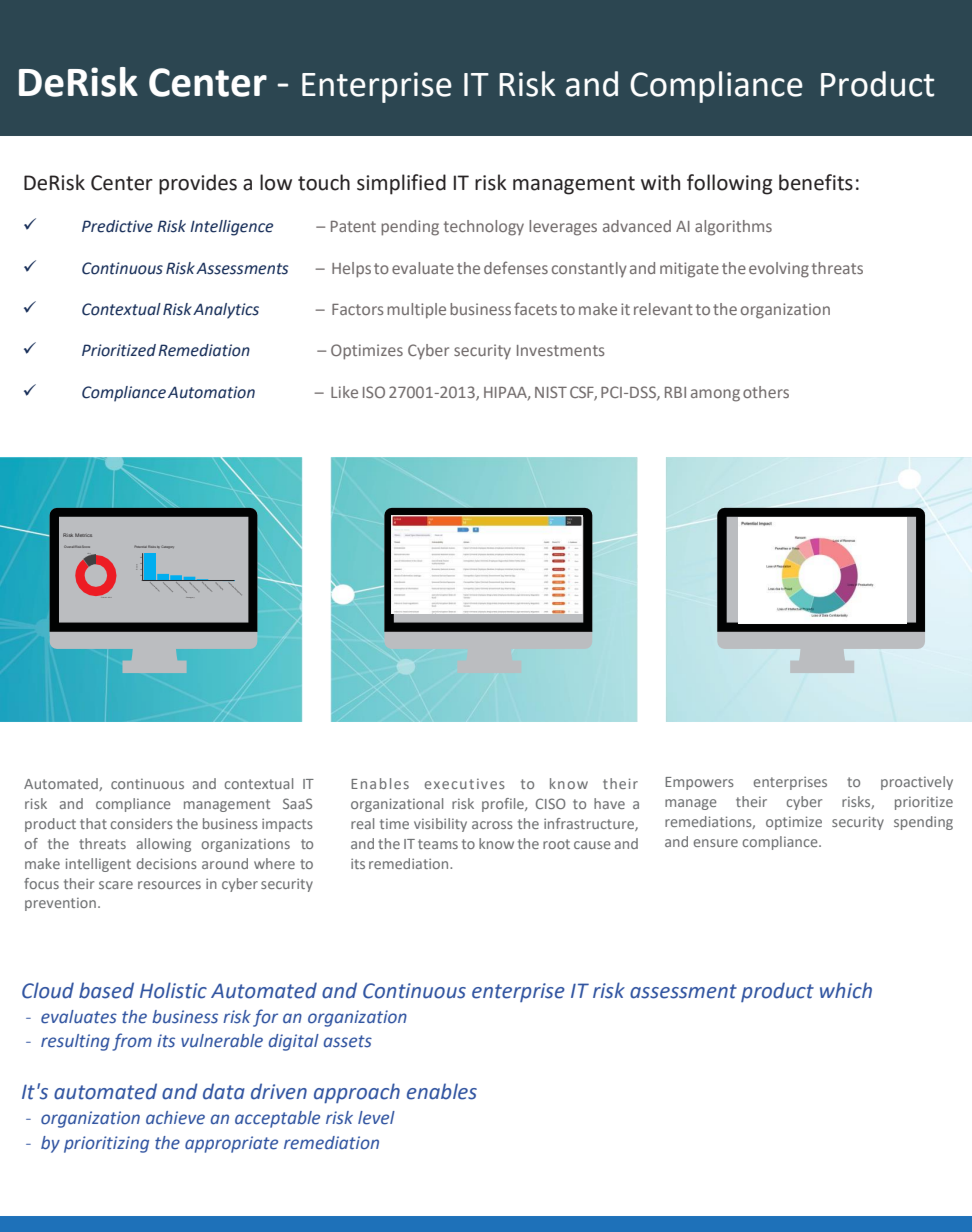 This screenshot has height=1232, width=972. What do you see at coordinates (175, 1118) in the screenshot?
I see `achieve` at bounding box center [175, 1118].
